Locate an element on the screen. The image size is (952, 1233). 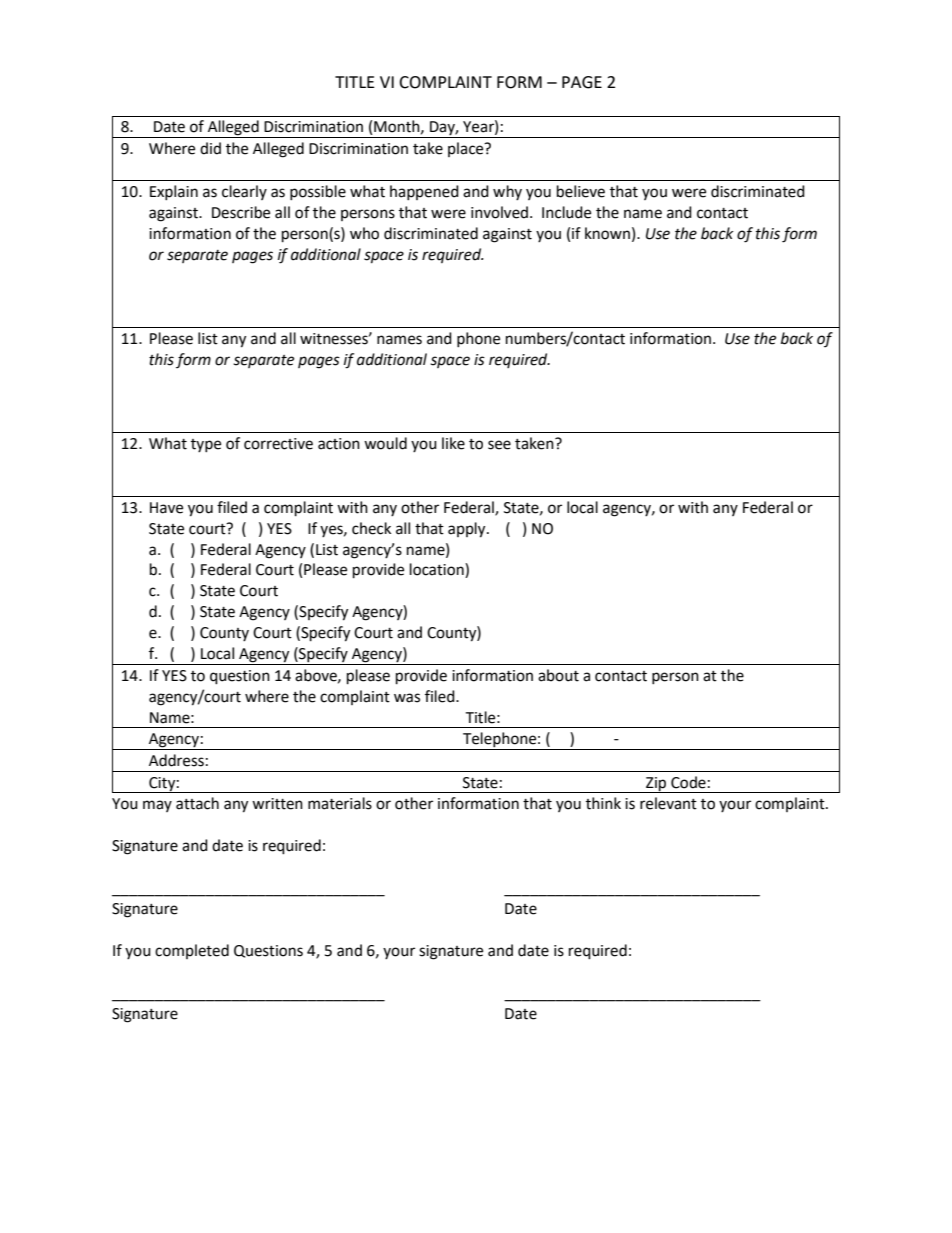
Zip is located at coordinates (656, 785).
